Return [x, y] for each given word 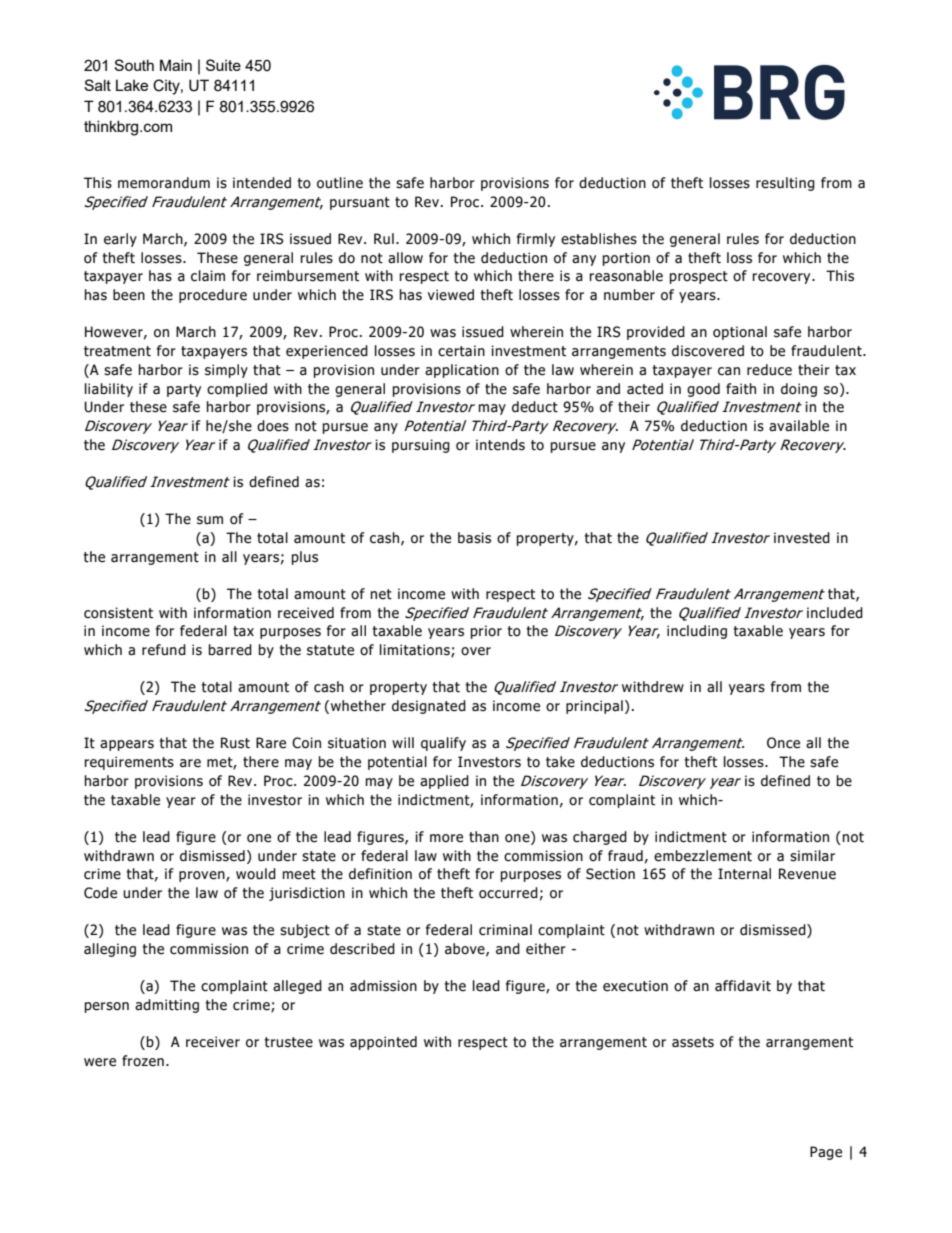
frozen [143, 1061]
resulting [785, 184]
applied [444, 782]
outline [340, 183]
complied [237, 390]
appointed [383, 1043]
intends [500, 445]
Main [176, 65]
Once [783, 743]
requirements [129, 763]
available [799, 426]
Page [826, 1153]
